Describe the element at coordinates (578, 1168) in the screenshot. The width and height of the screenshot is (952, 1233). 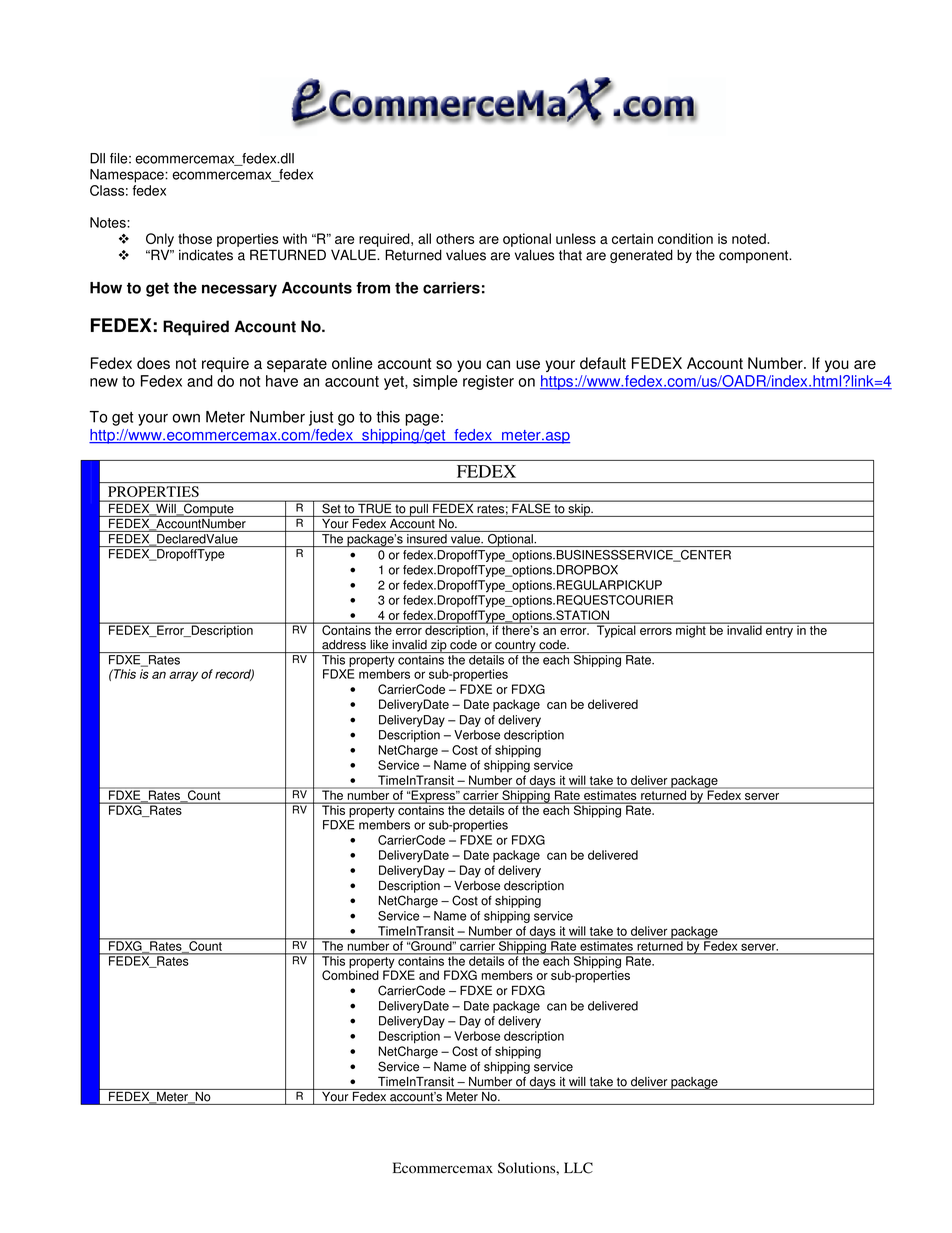
I see `LLC` at that location.
